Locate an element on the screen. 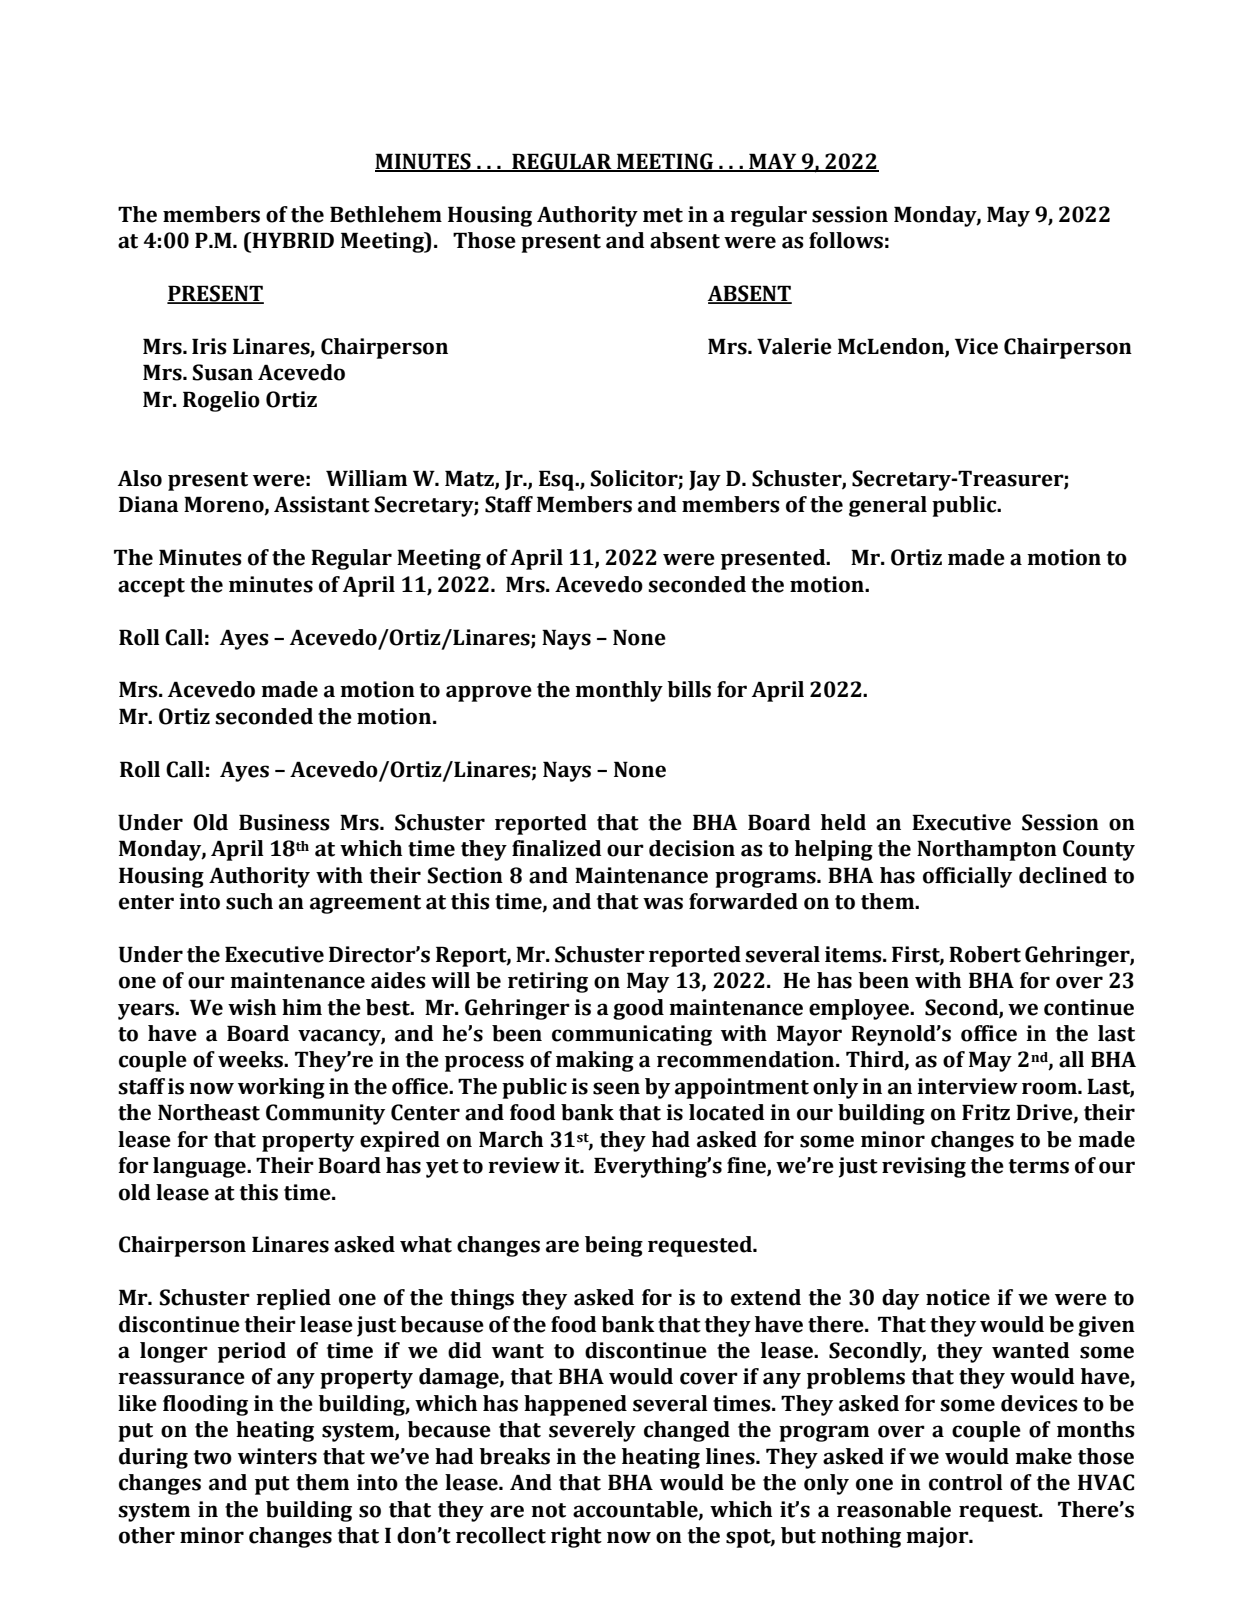 The image size is (1254, 1623). language is located at coordinates (200, 1167).
